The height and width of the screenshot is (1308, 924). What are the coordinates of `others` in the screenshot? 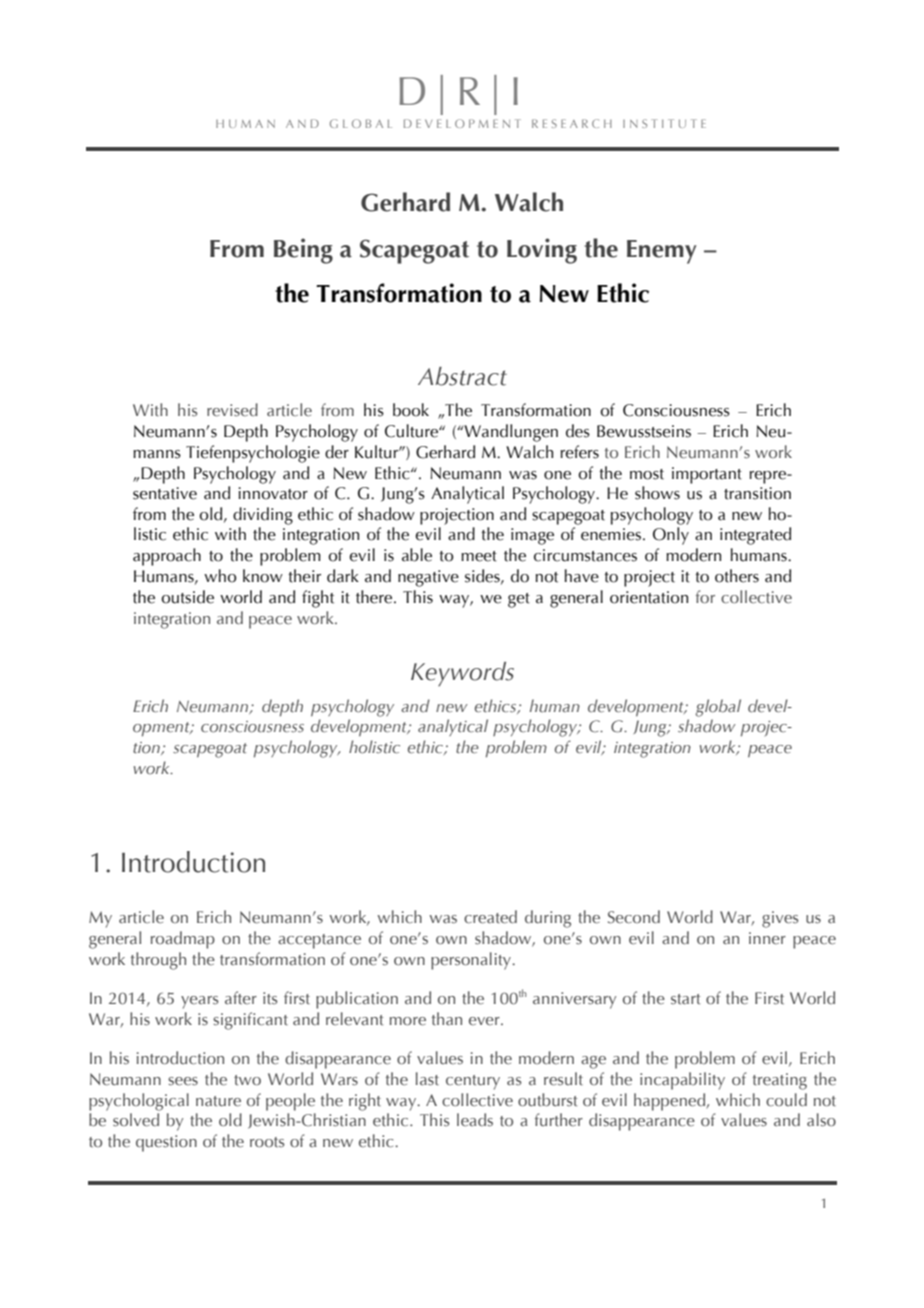 It's located at (737, 576).
